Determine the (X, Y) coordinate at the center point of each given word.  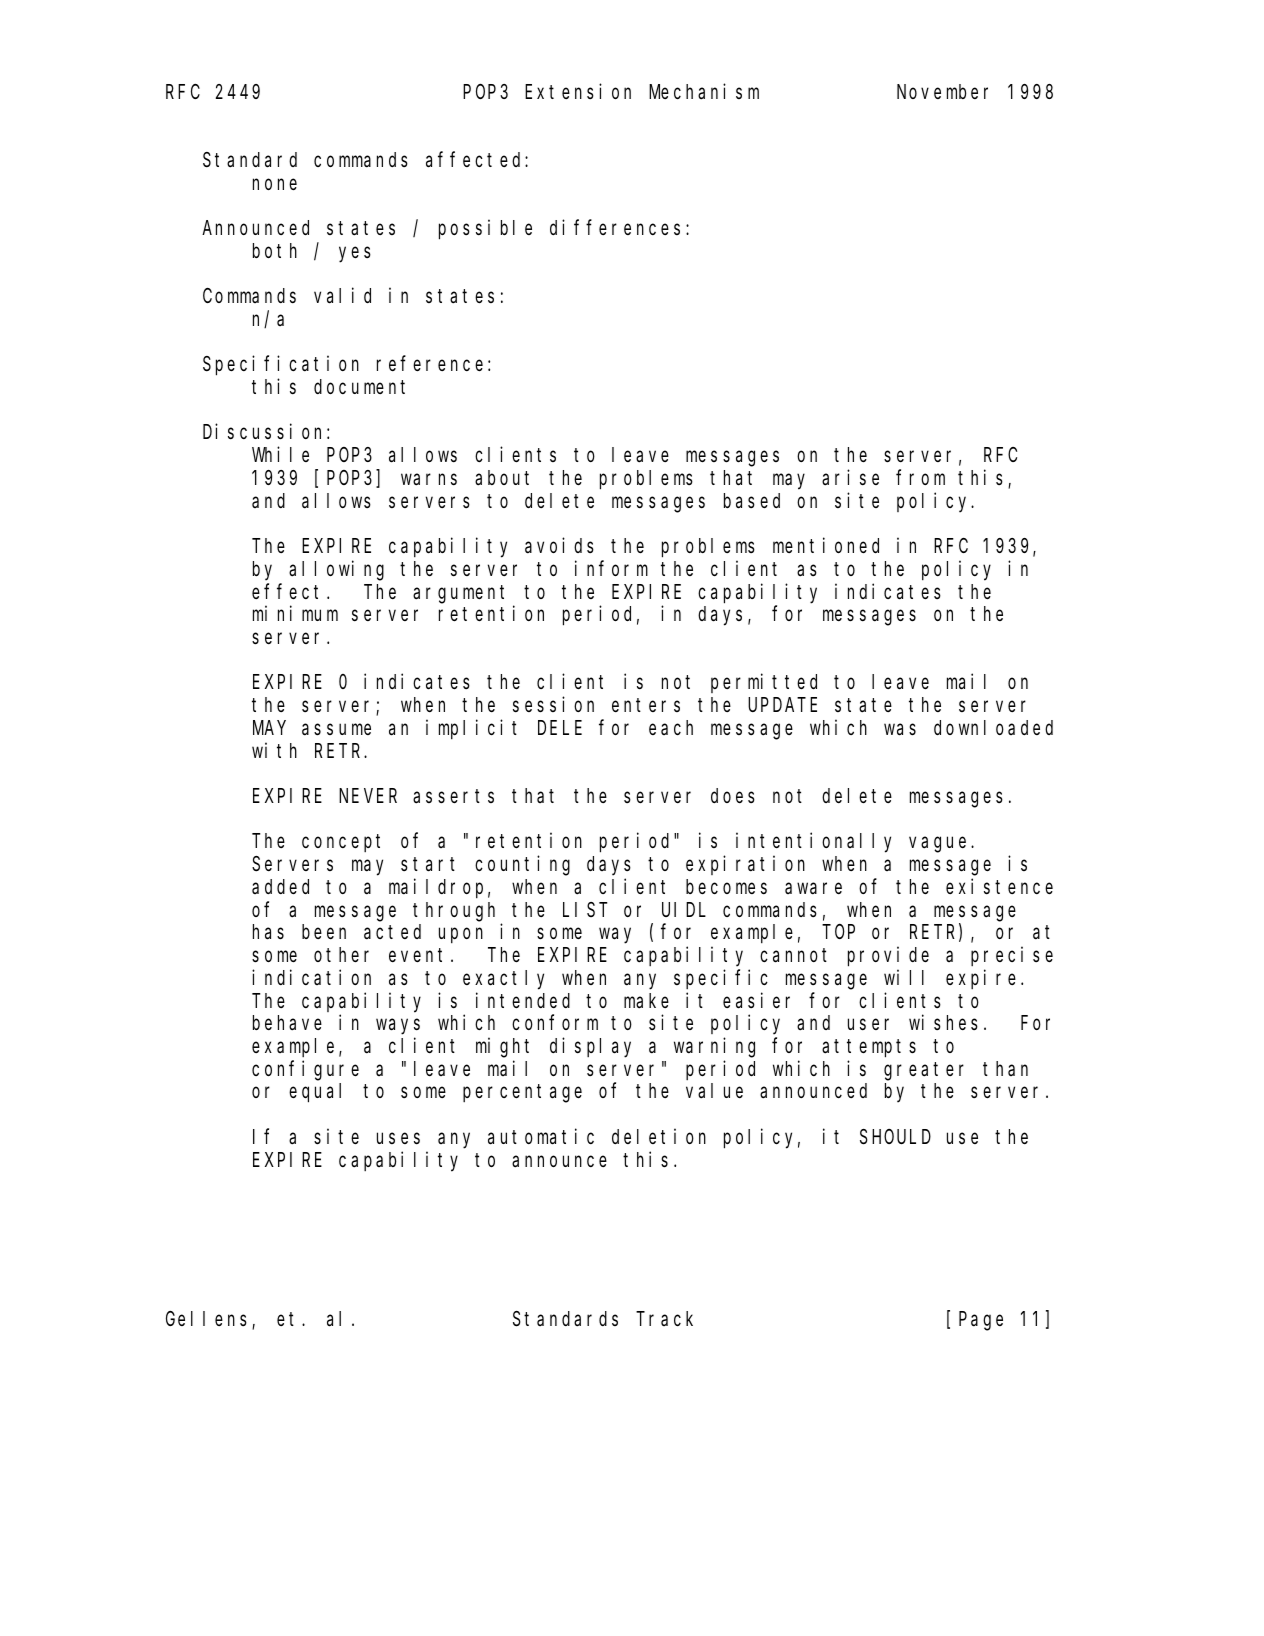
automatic (541, 1136)
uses (398, 1139)
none (275, 184)
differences (615, 227)
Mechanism (704, 91)
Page (981, 1321)
